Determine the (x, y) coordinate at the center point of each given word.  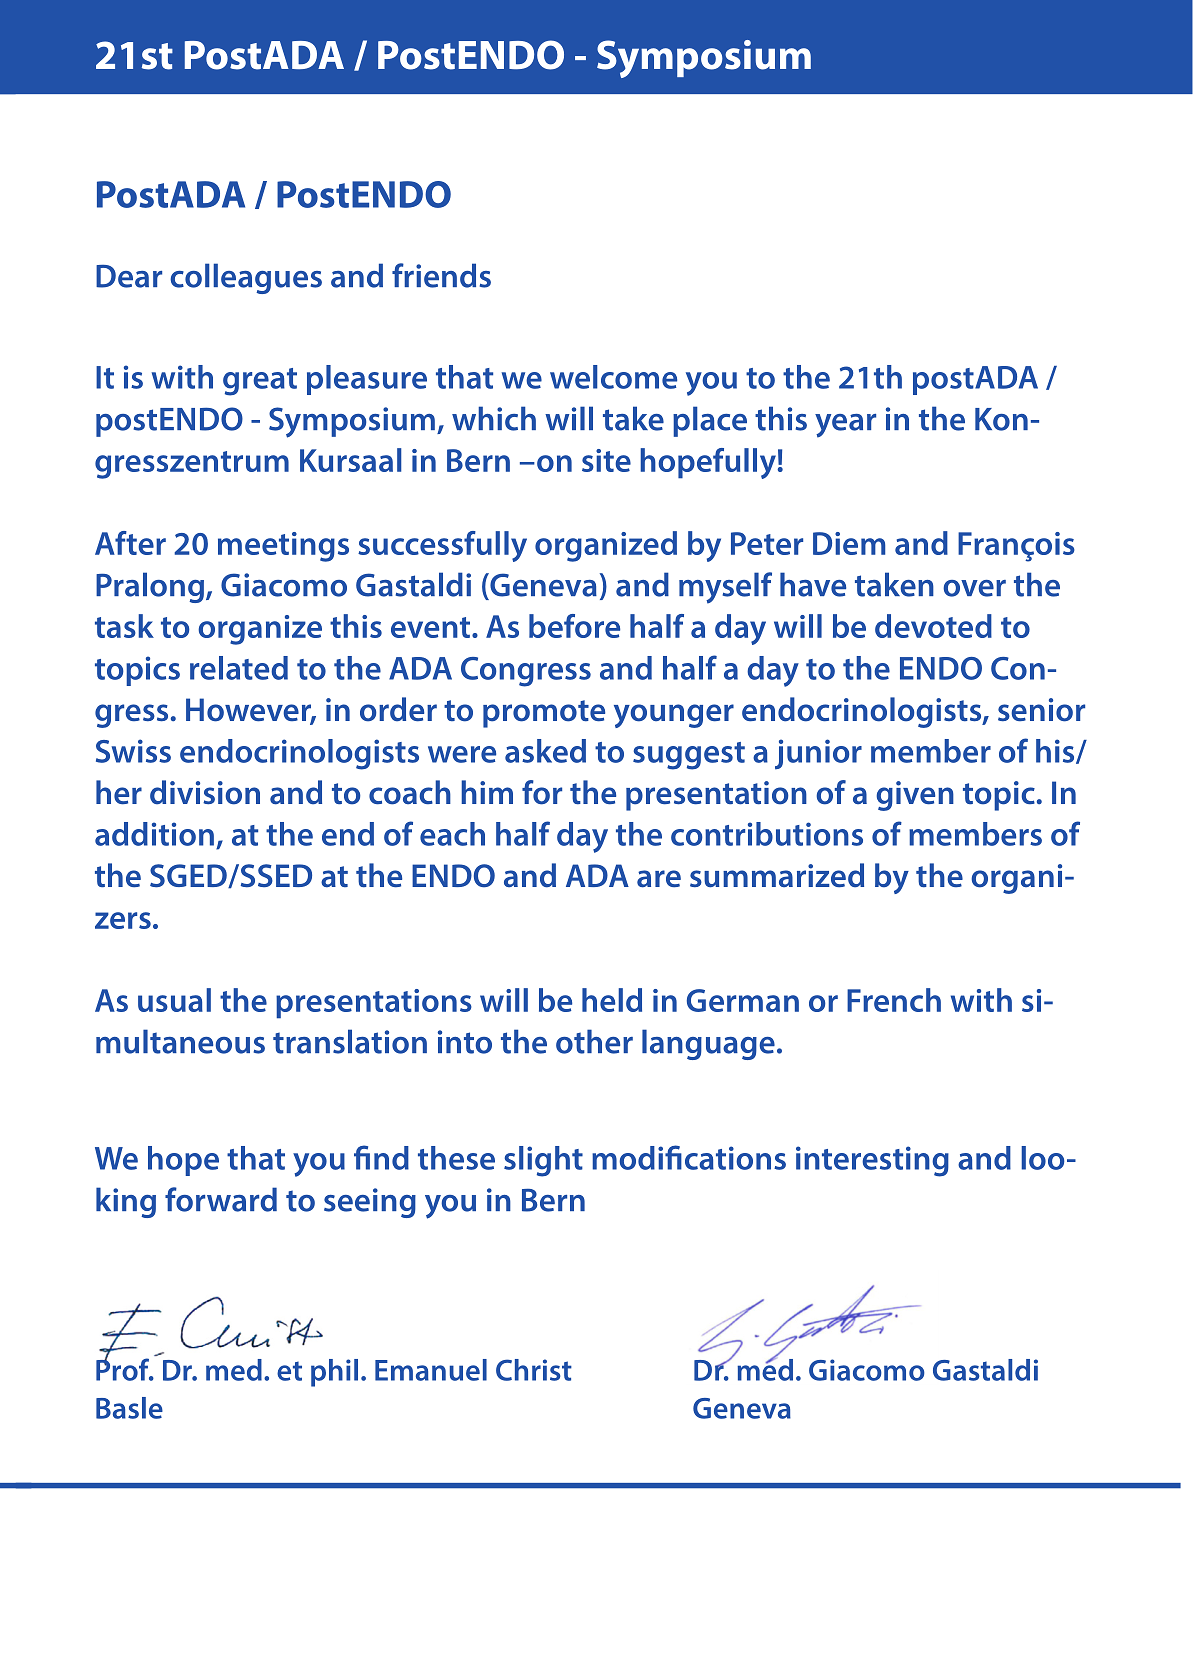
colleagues (246, 278)
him (487, 792)
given (915, 796)
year (845, 426)
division (205, 792)
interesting (872, 1161)
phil (334, 1373)
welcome (613, 377)
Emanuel (431, 1370)
